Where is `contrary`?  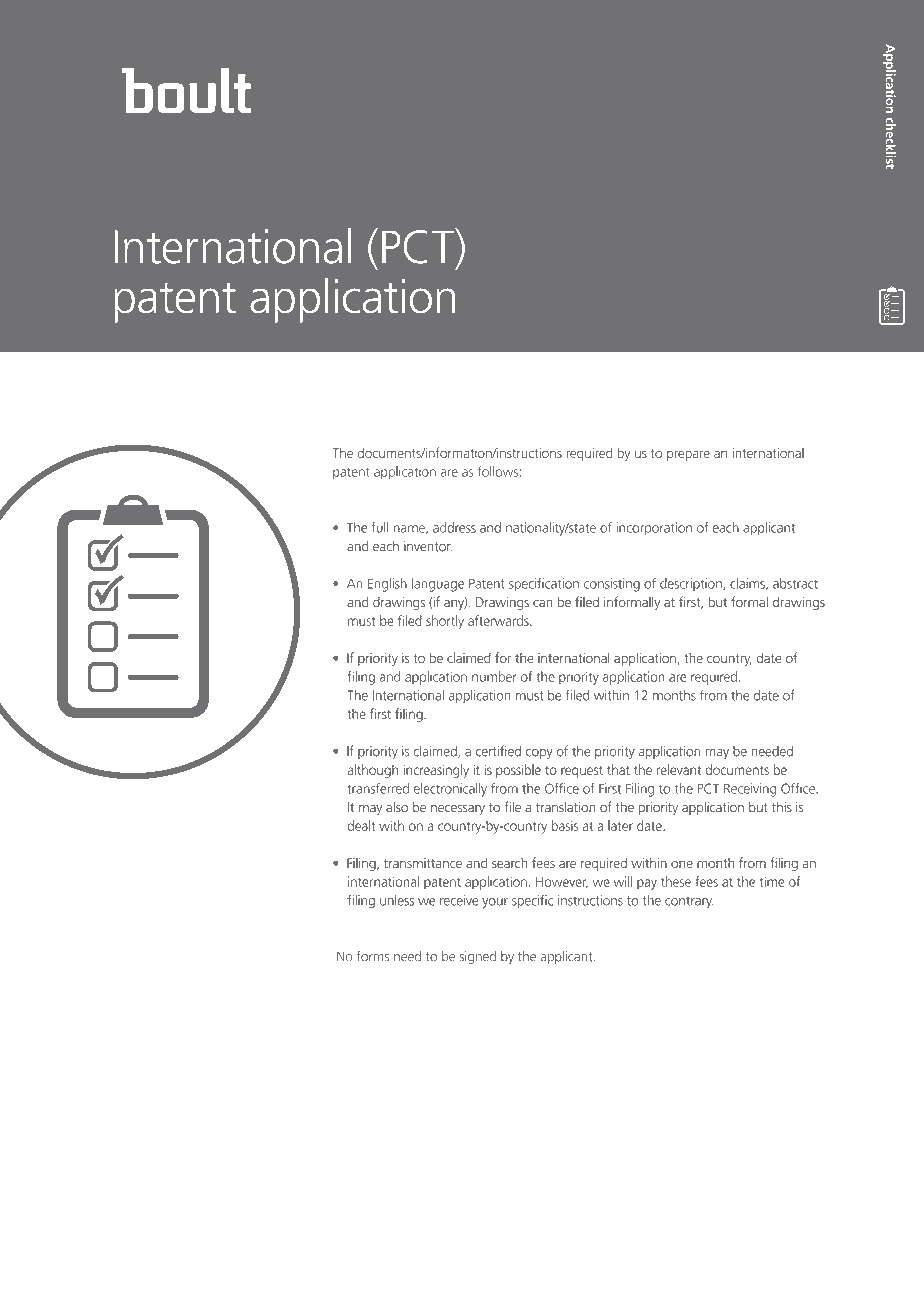
contrary is located at coordinates (689, 903).
